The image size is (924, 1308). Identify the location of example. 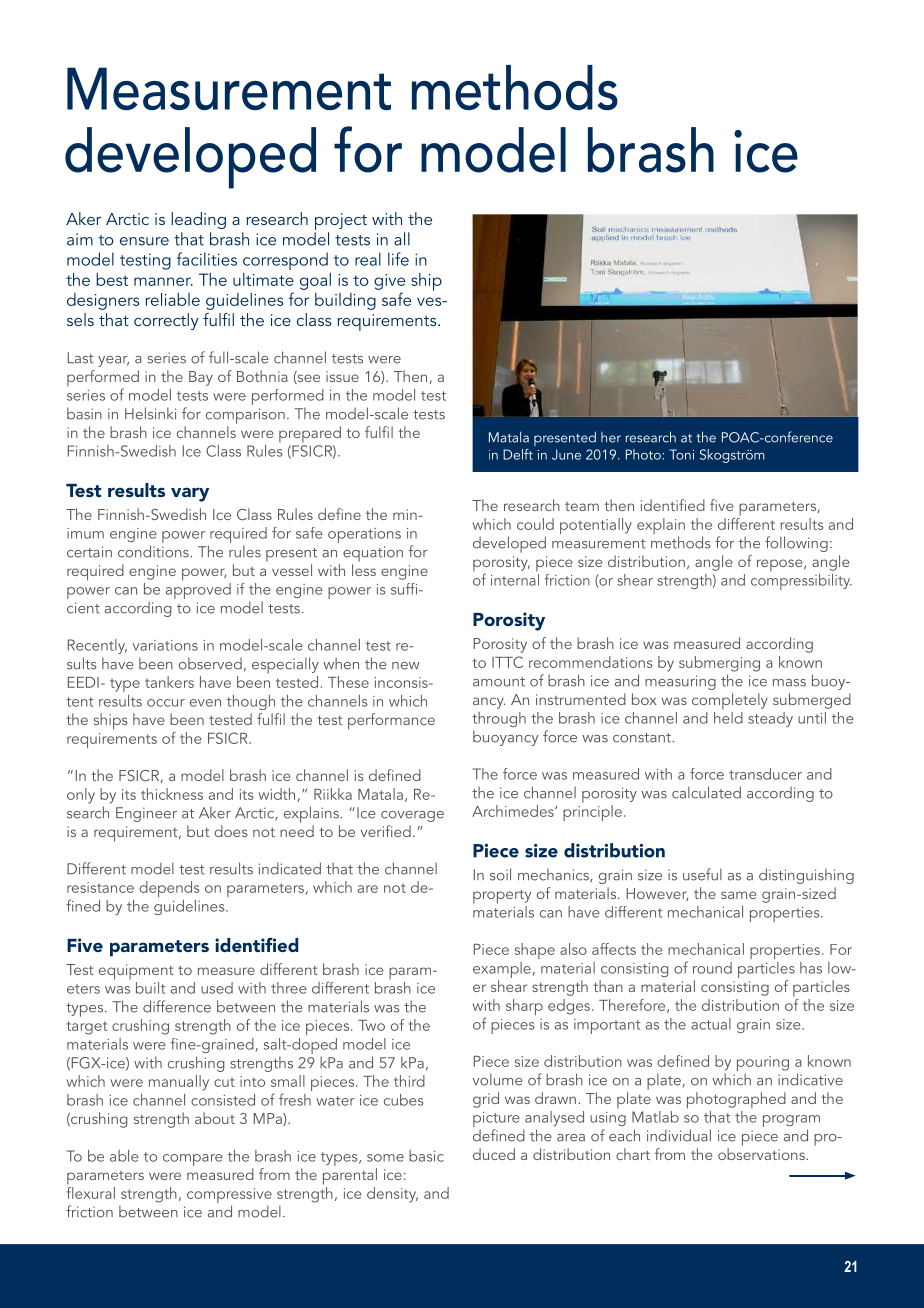
(502, 970).
